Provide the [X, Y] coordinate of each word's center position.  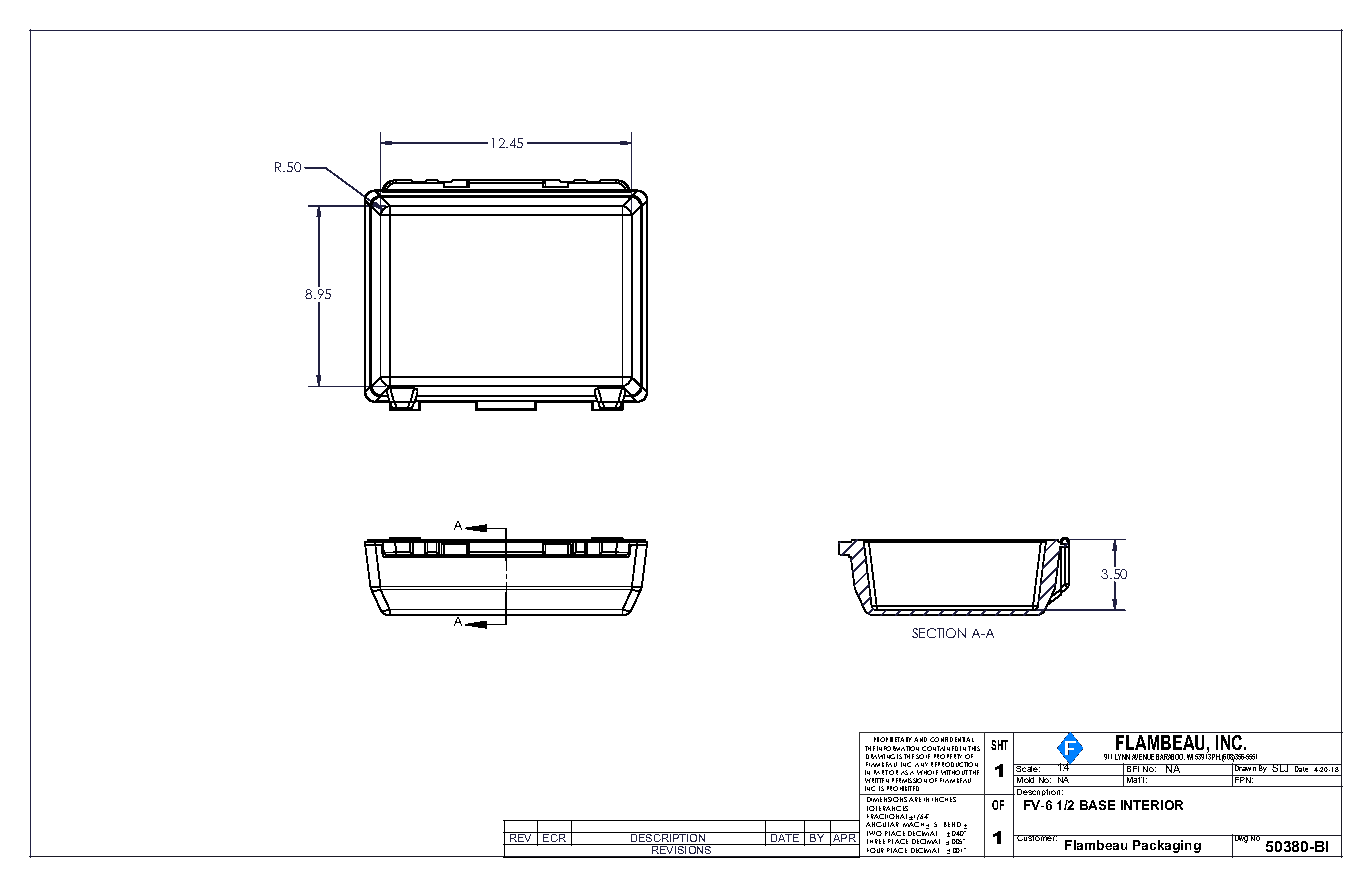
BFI [1133, 768]
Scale [1028, 768]
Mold [1026, 779]
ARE [915, 799]
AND [920, 739]
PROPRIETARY [893, 739]
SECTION [939, 633]
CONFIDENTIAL [952, 739]
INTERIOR [1152, 805]
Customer [1036, 838]
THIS [974, 748]
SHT [999, 745]
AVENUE [1143, 757]
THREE [876, 841]
